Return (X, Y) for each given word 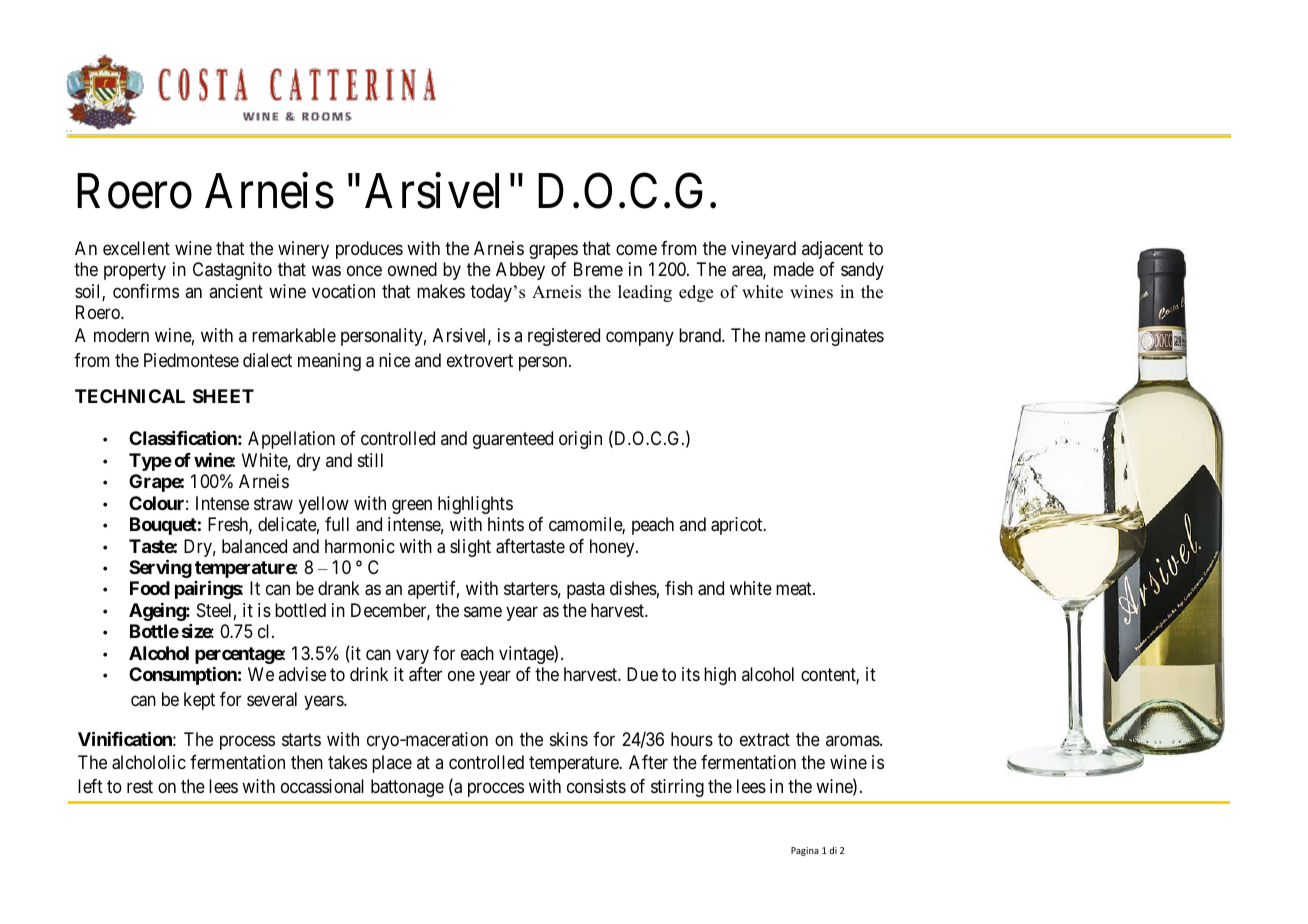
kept (199, 701)
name (785, 337)
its (691, 674)
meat (795, 589)
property (135, 272)
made (794, 269)
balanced (254, 546)
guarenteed (513, 440)
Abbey (520, 271)
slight (470, 548)
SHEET (223, 396)
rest (140, 786)
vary (412, 656)
